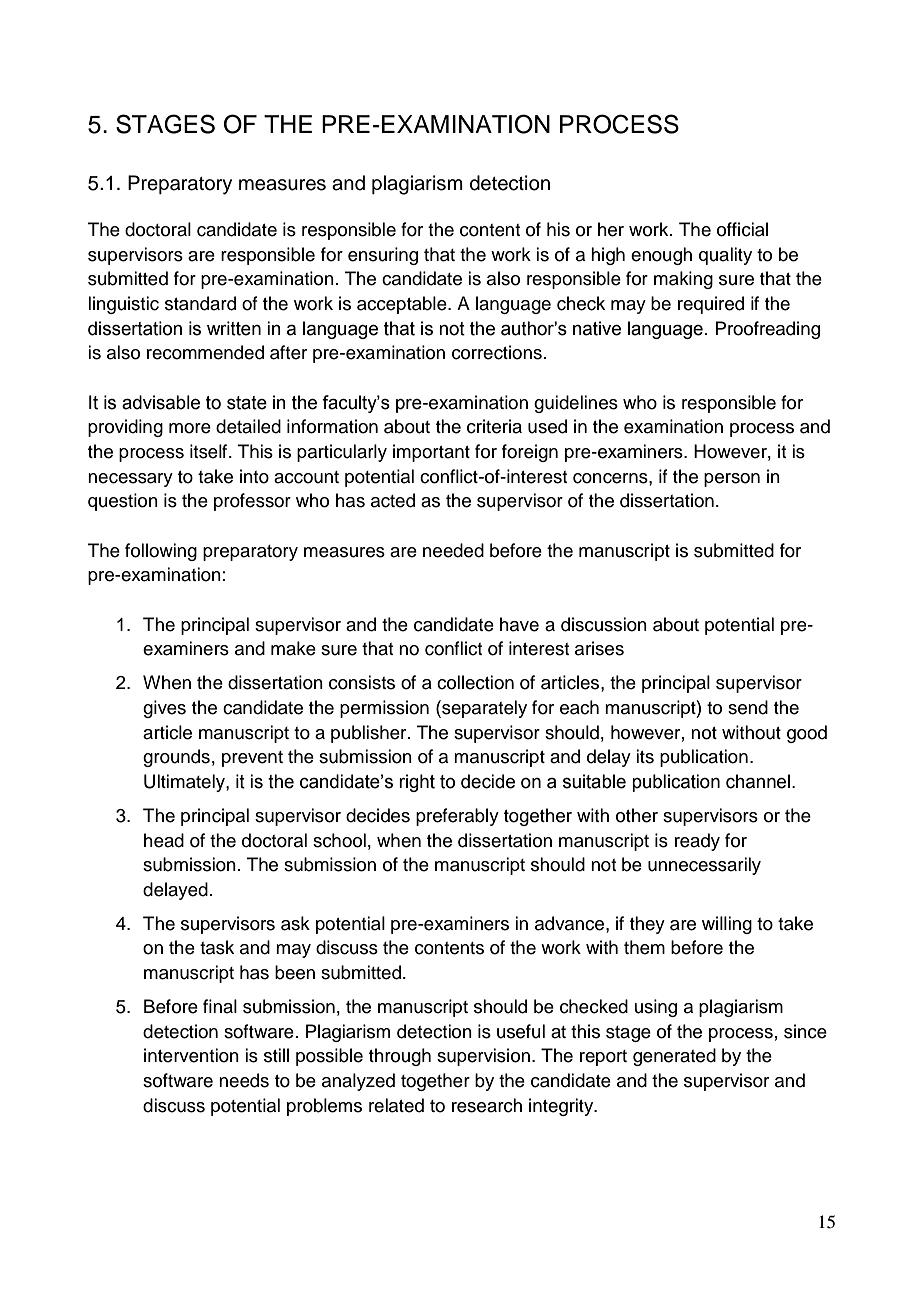 The height and width of the image is (1308, 924). I want to click on standard, so click(200, 303).
